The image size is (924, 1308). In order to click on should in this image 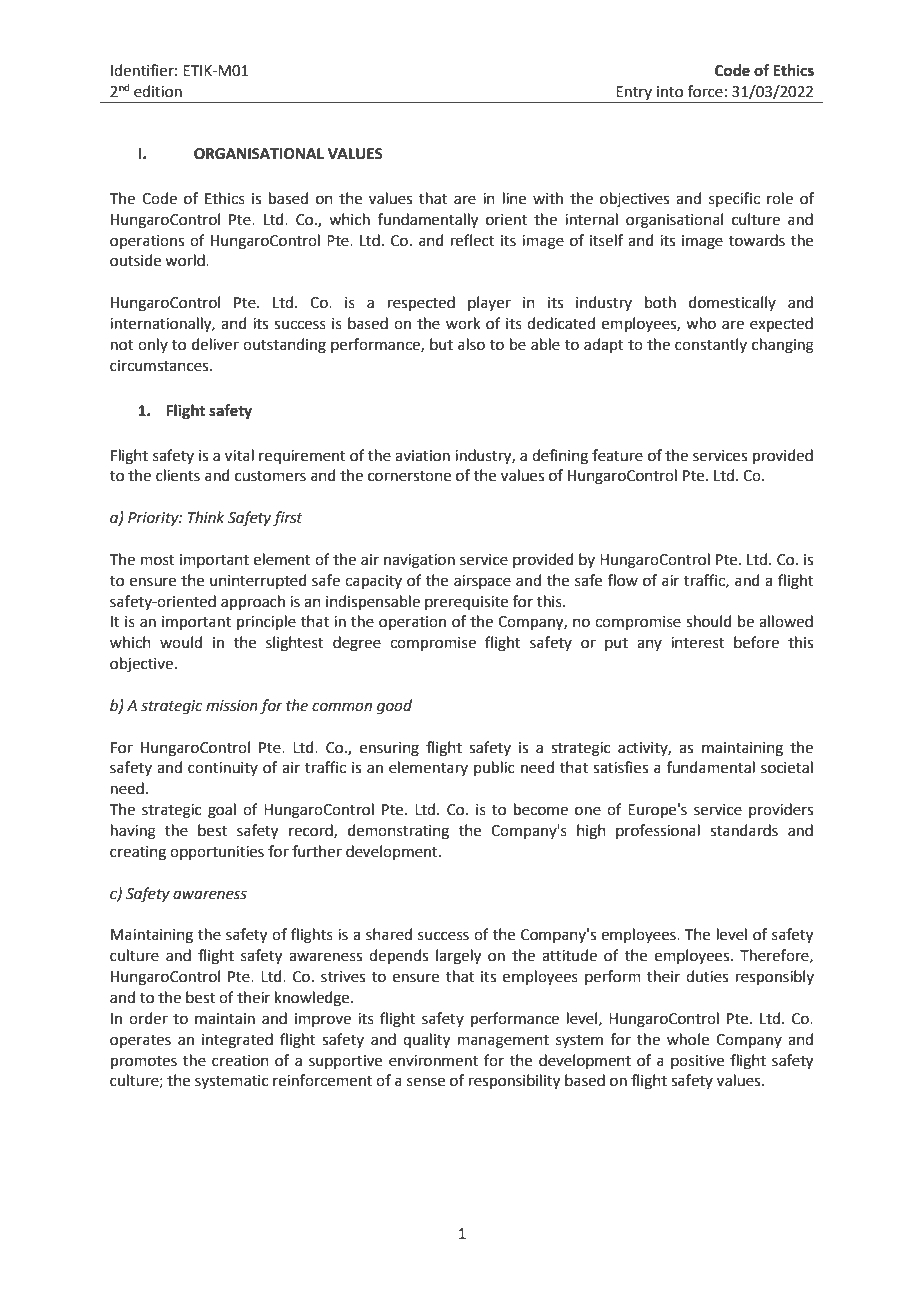, I will do `click(709, 621)`.
